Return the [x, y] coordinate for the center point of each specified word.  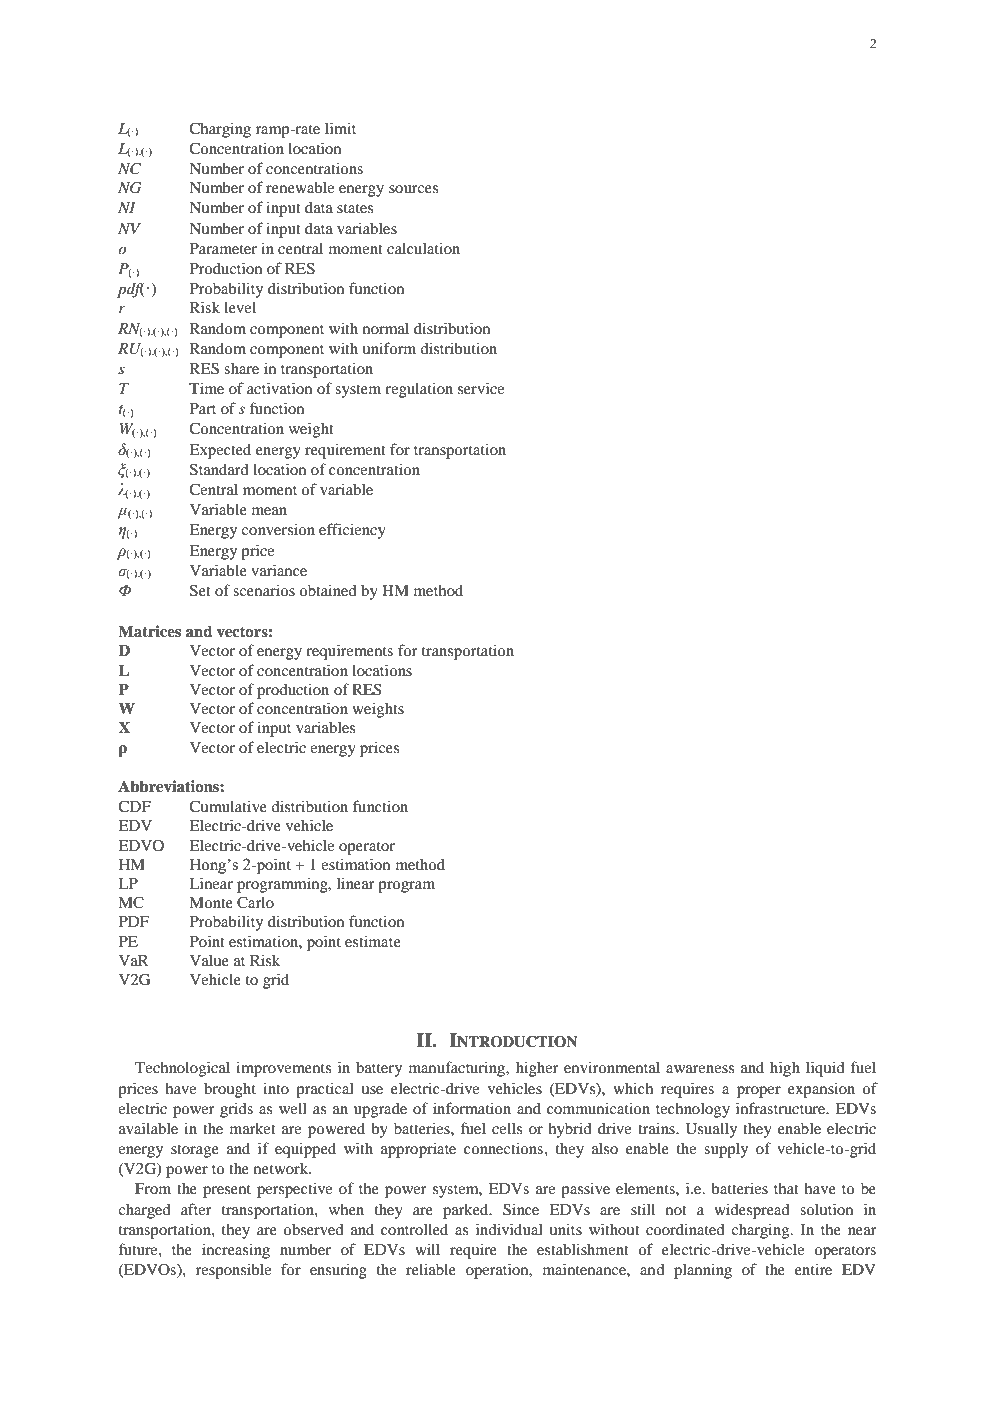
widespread [752, 1211]
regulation [419, 390]
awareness [700, 1069]
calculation [423, 248]
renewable [300, 187]
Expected [220, 451]
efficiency [352, 531]
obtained [328, 590]
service [481, 388]
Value [209, 960]
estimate [373, 941]
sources [413, 189]
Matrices [149, 631]
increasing [236, 1251]
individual [509, 1229]
